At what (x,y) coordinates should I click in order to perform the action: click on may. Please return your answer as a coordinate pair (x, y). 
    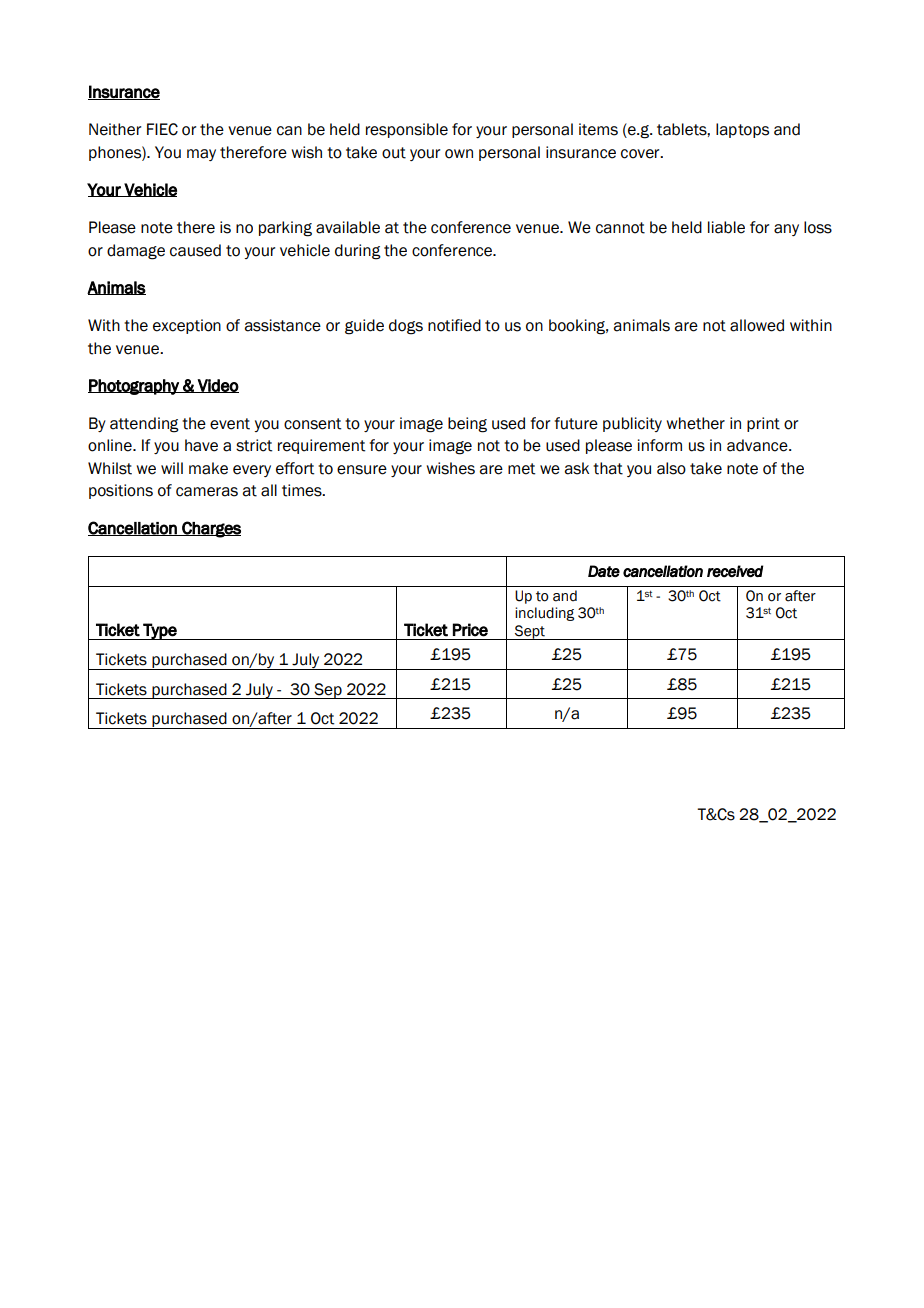
    Looking at the image, I should click on (201, 155).
